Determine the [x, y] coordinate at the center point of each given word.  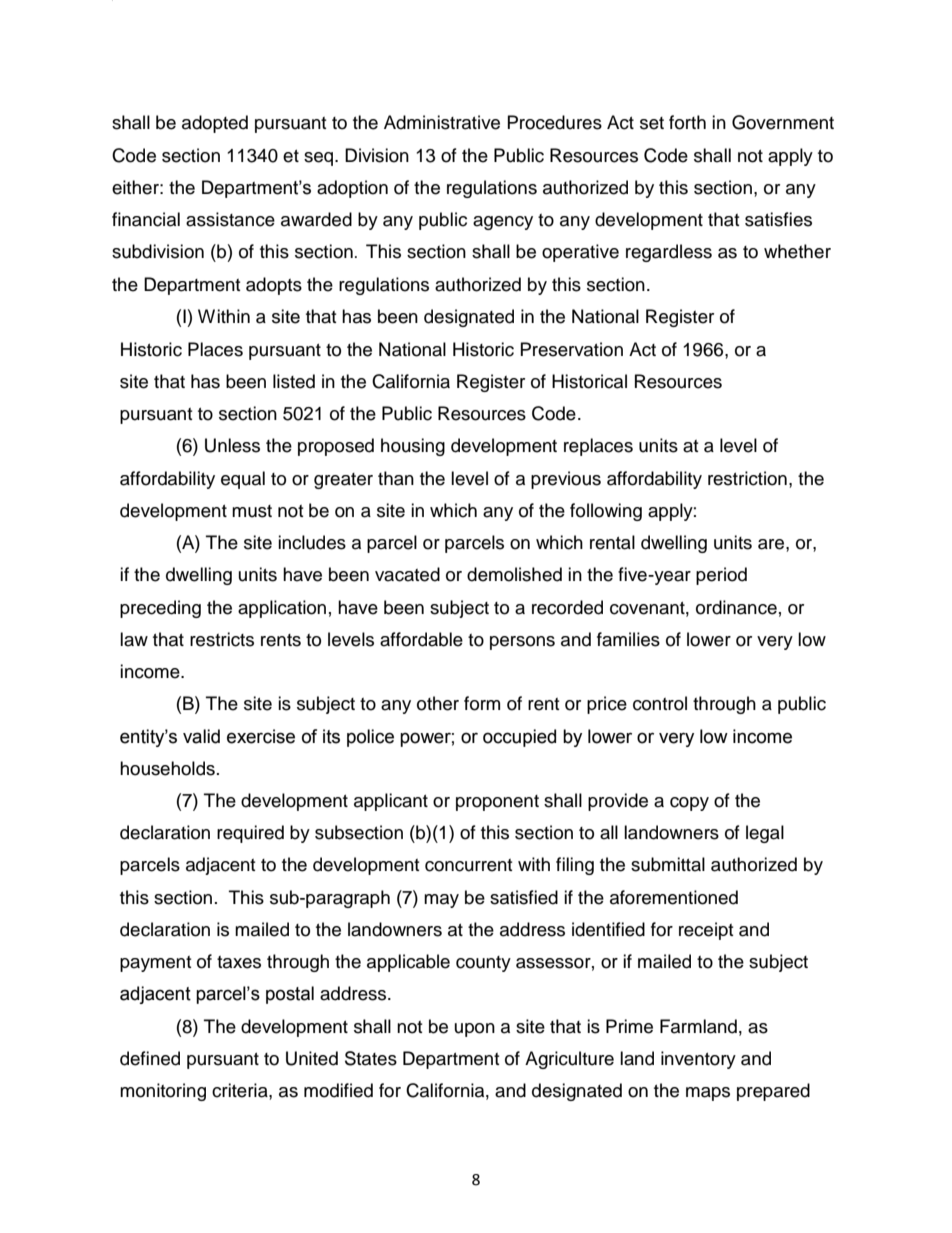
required [250, 834]
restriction [747, 478]
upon [475, 1030]
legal [765, 834]
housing [413, 447]
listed [294, 381]
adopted [215, 124]
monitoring [163, 1092]
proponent [497, 803]
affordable [421, 639]
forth [687, 122]
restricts [222, 639]
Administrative [442, 122]
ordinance [736, 607]
